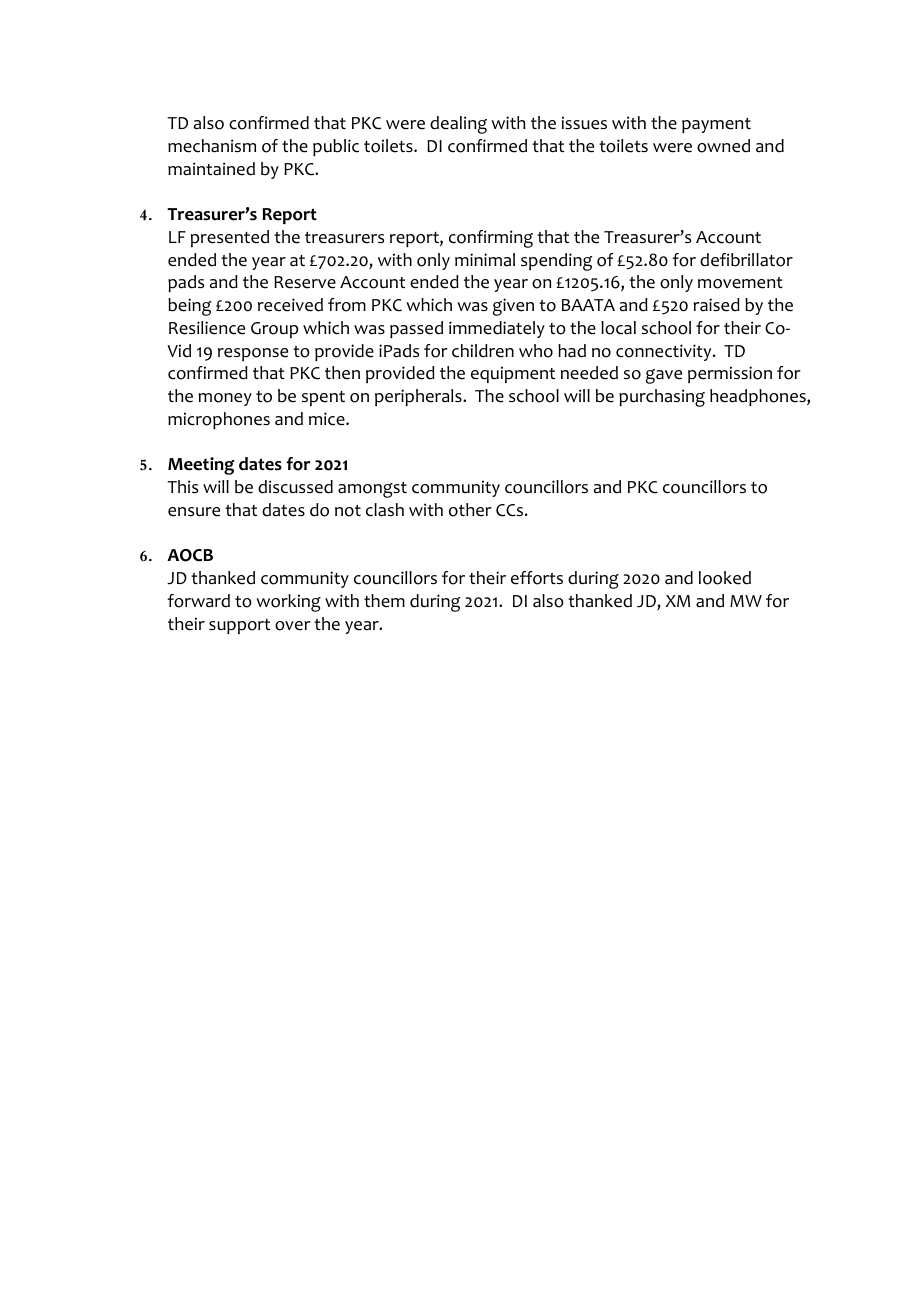 The height and width of the screenshot is (1308, 924). Describe the element at coordinates (253, 354) in the screenshot. I see `response` at that location.
